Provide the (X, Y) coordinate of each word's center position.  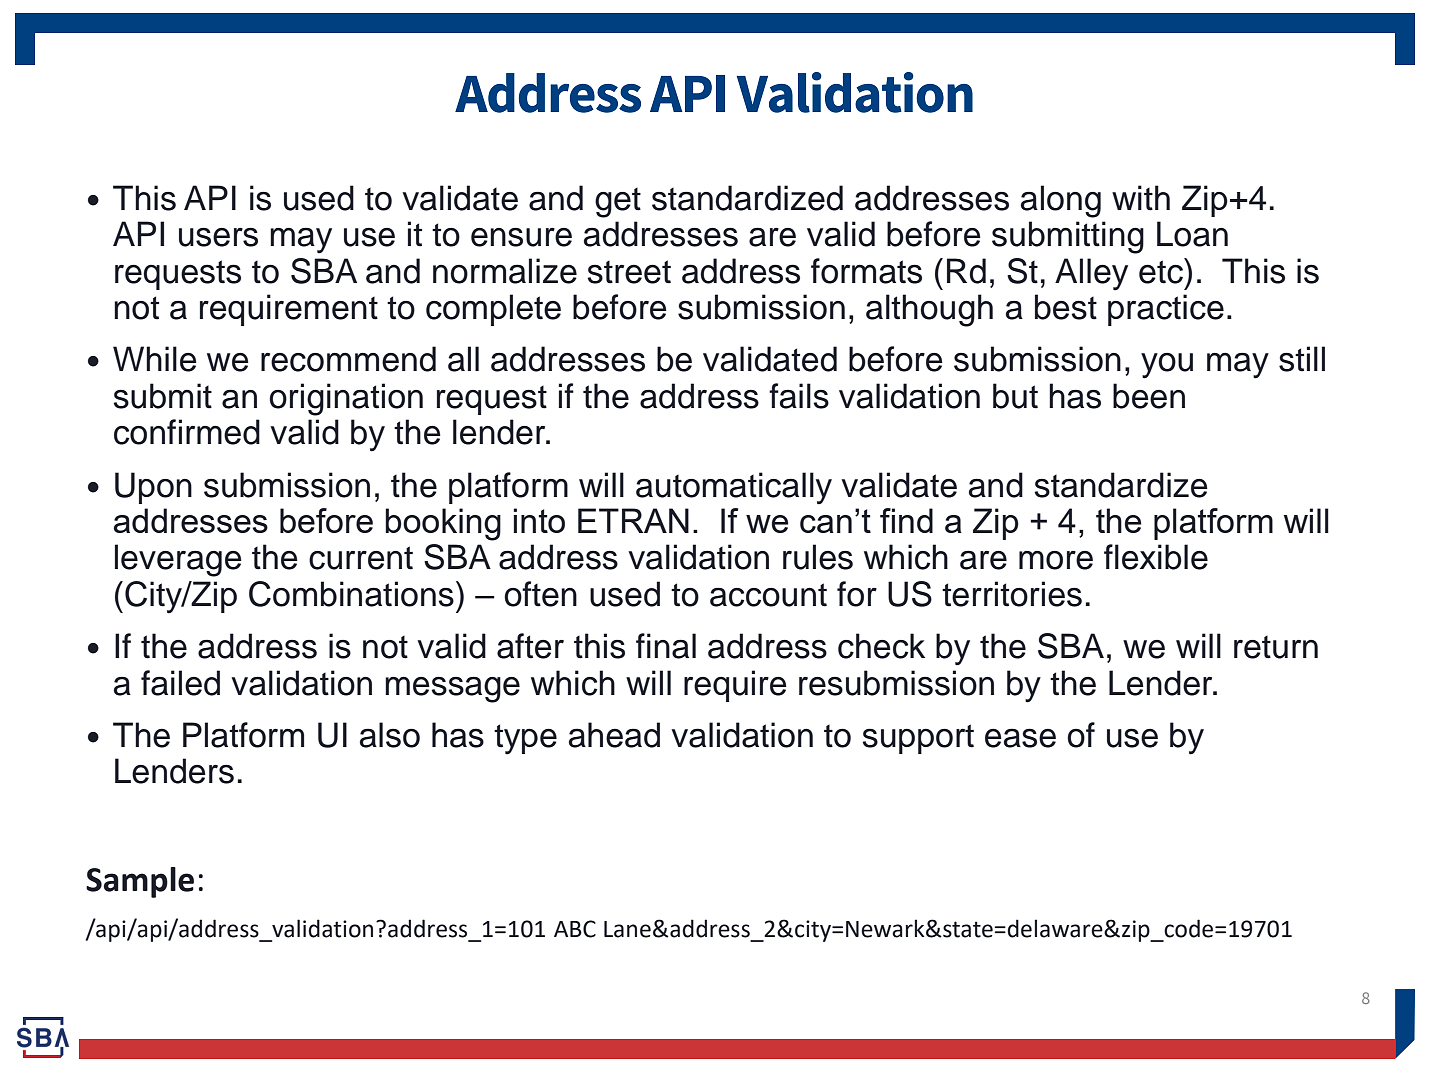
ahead (614, 735)
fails (799, 396)
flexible (1156, 557)
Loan (1192, 234)
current (361, 558)
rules (818, 557)
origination (346, 399)
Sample (140, 882)
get (618, 203)
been (1149, 396)
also (390, 735)
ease (1020, 738)
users (218, 237)
